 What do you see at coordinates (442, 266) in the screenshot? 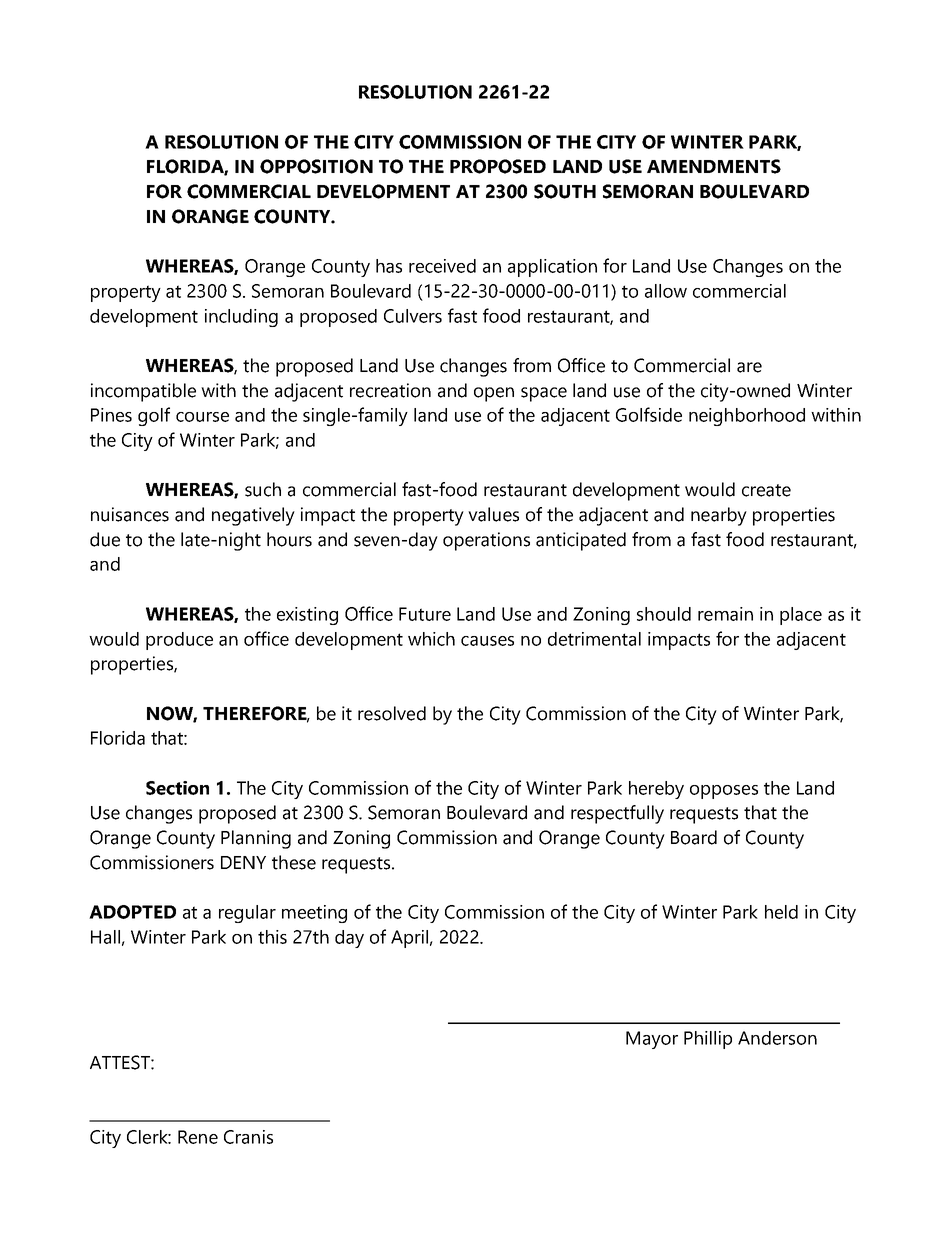
I see `received` at bounding box center [442, 266].
